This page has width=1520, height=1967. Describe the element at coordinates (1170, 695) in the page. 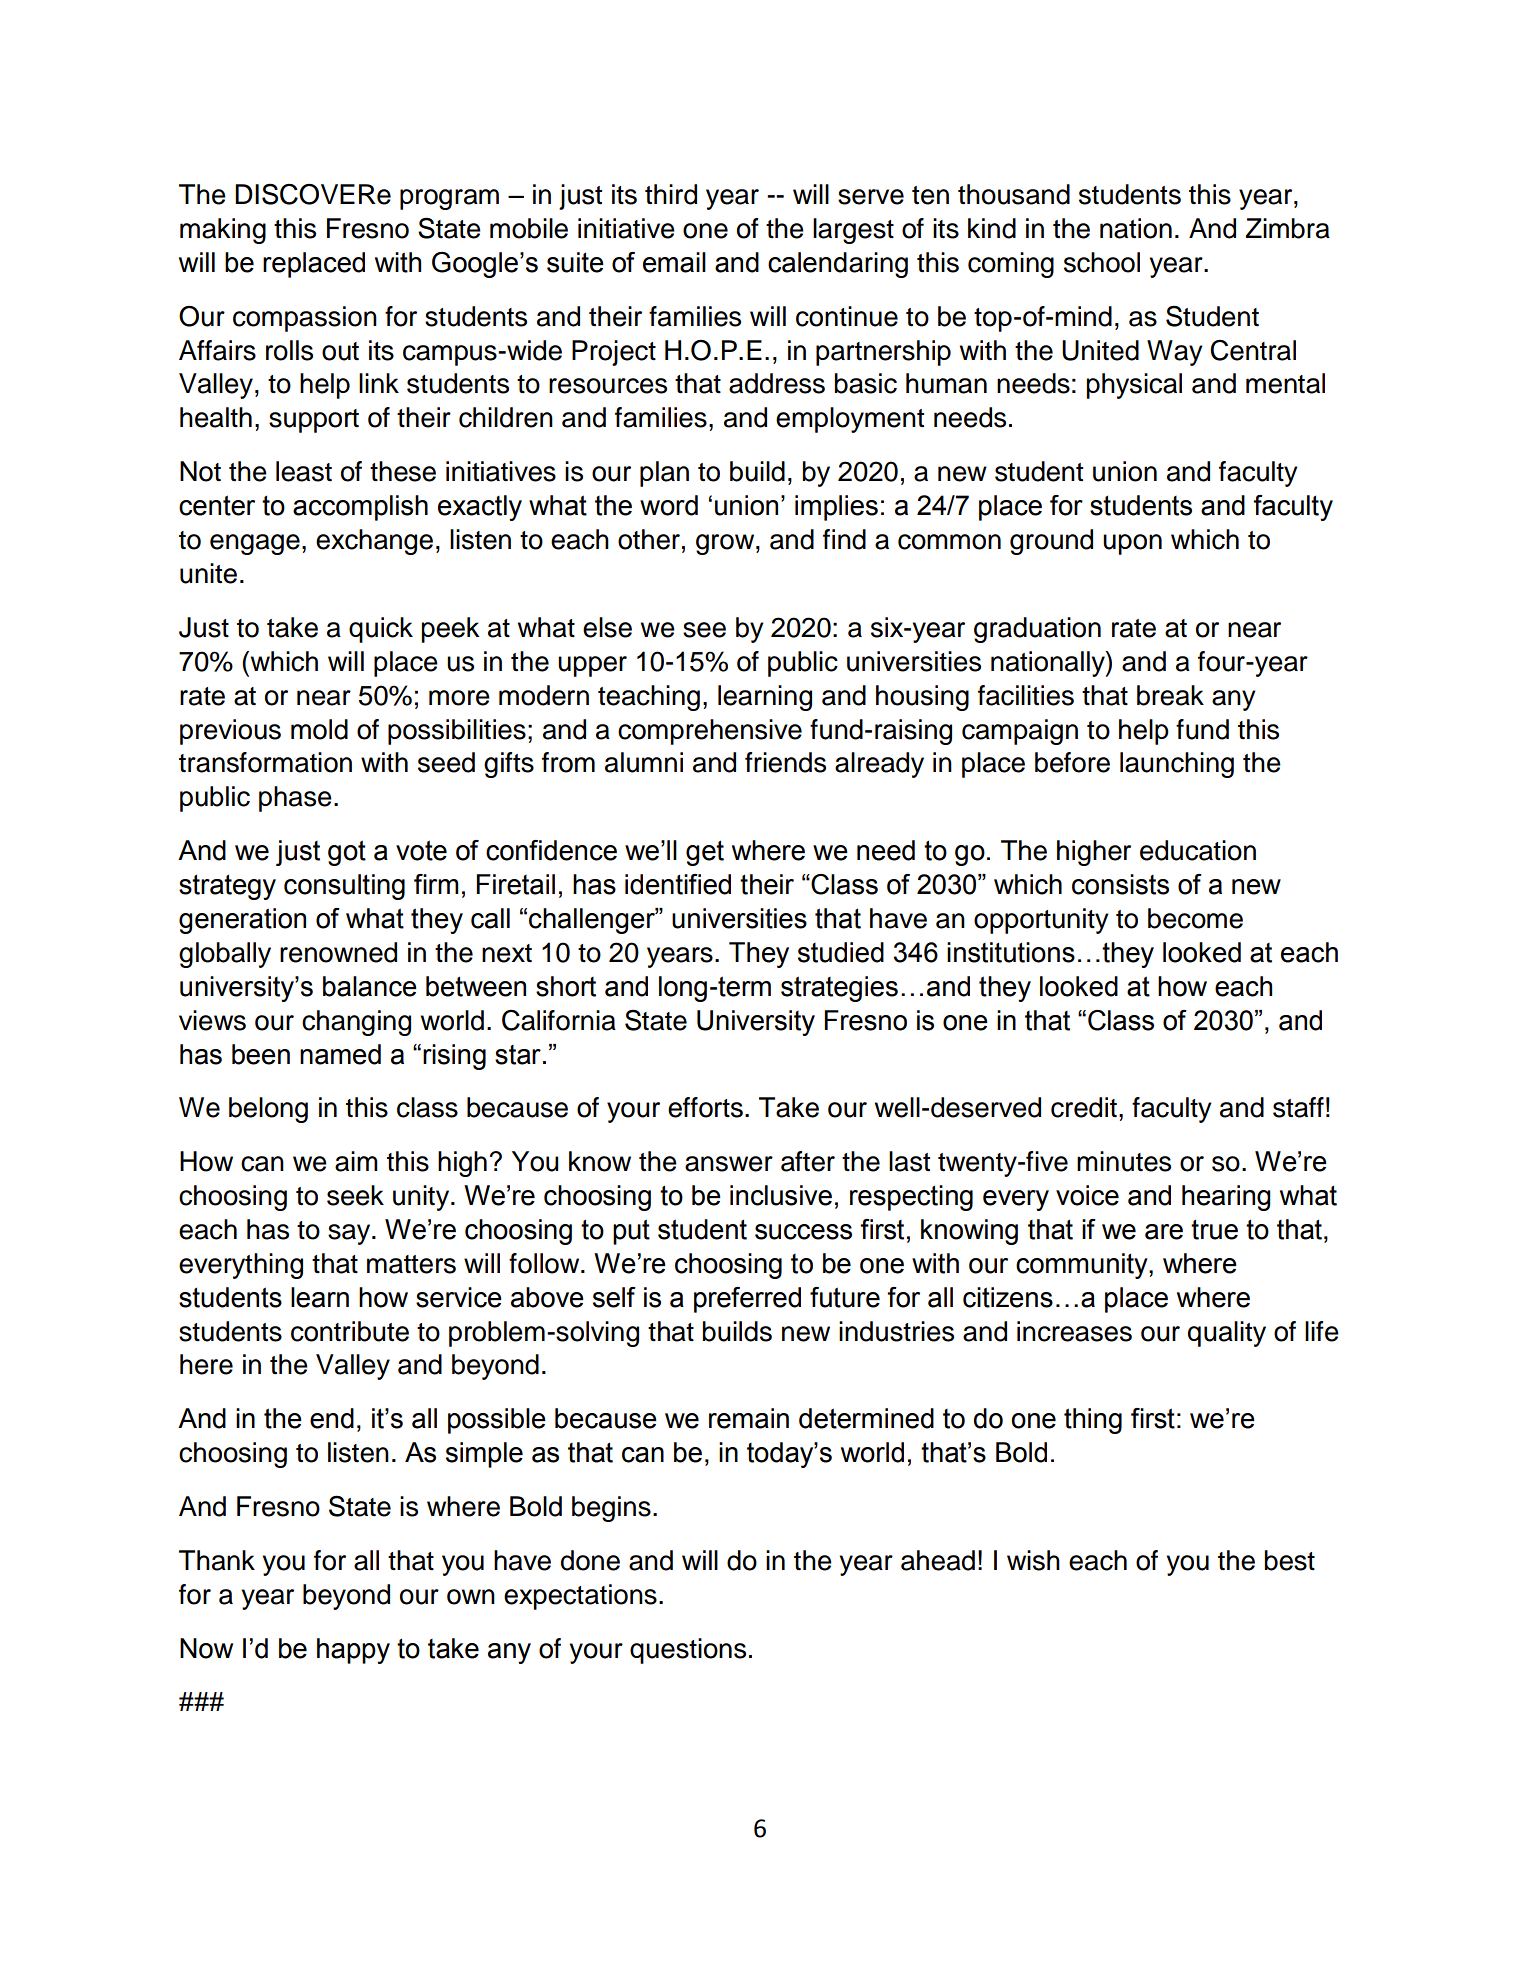

I see `break` at that location.
